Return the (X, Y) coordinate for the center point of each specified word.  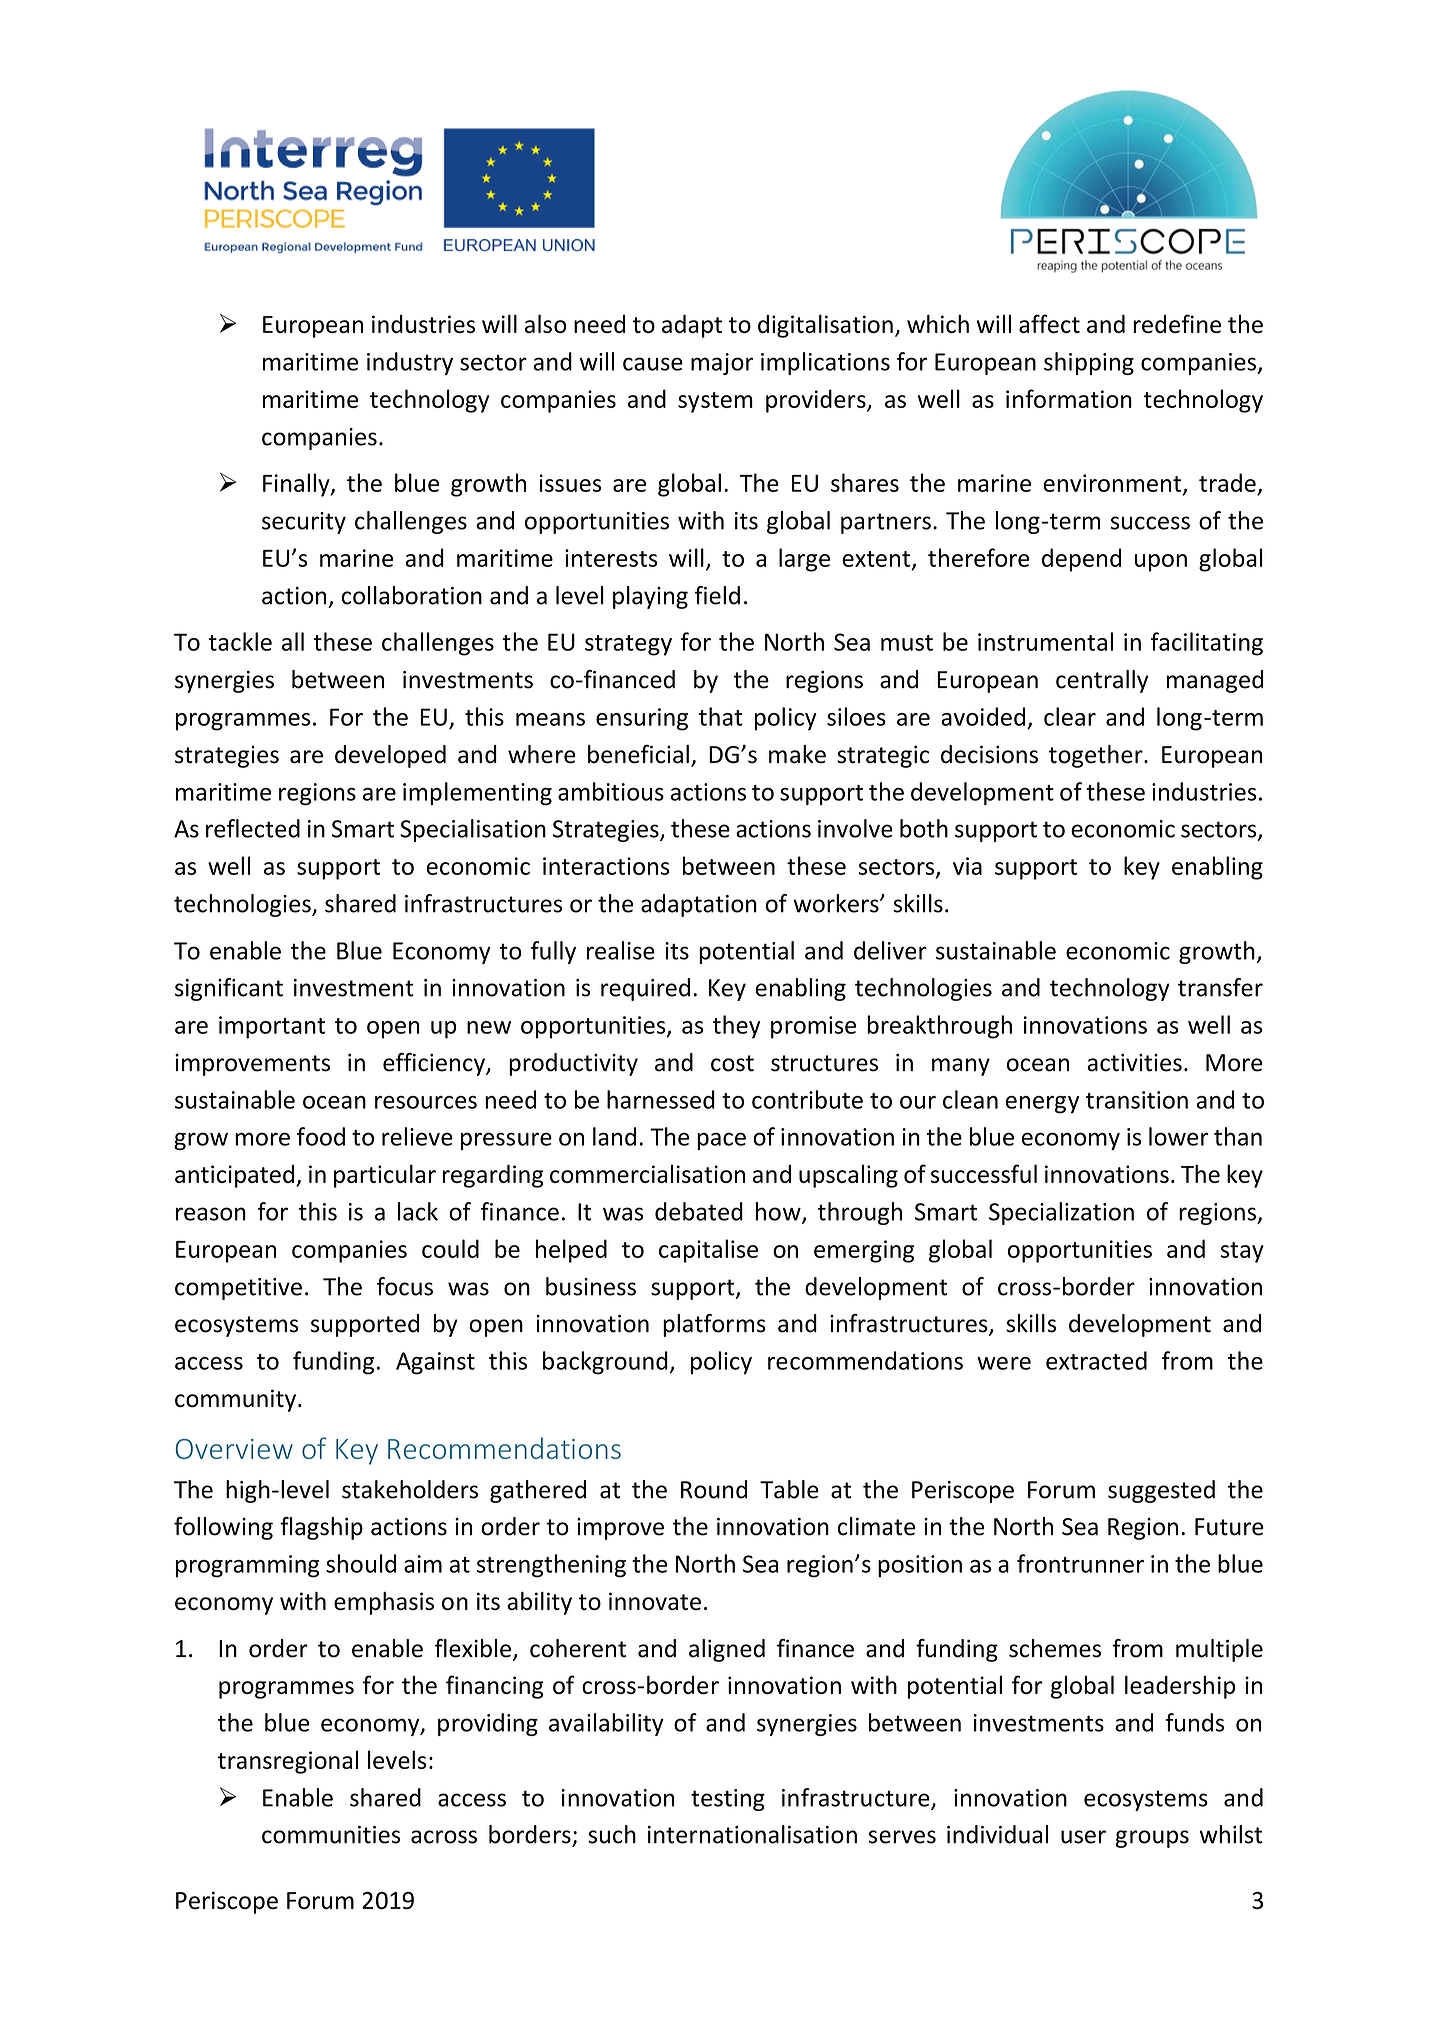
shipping (1089, 363)
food (321, 1136)
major (722, 364)
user (1083, 1837)
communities (331, 1835)
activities (1134, 1063)
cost (732, 1063)
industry (410, 363)
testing (728, 1800)
